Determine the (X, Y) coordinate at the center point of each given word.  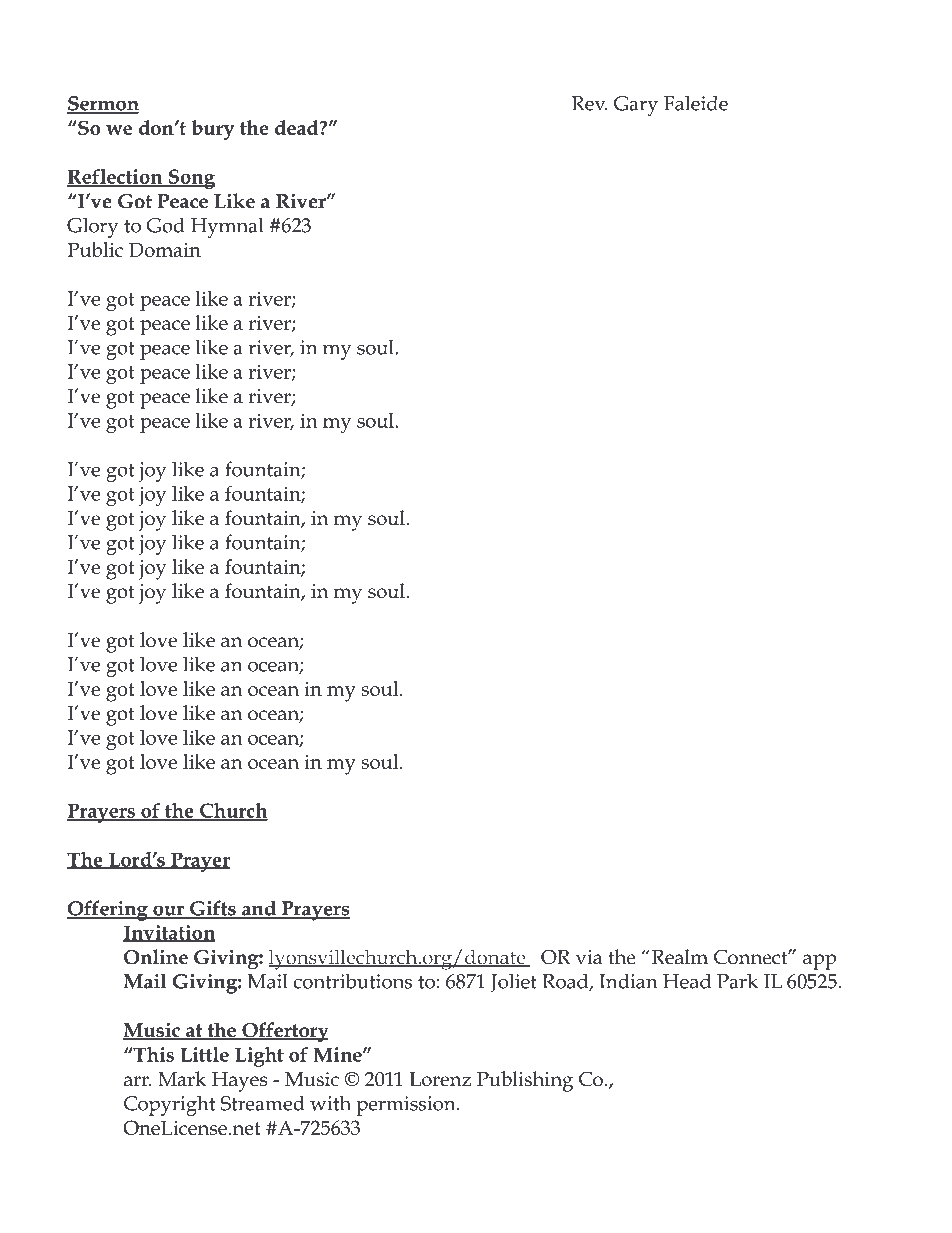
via (589, 957)
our (168, 911)
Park (737, 981)
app (819, 962)
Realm (678, 957)
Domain (165, 249)
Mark (182, 1079)
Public (95, 249)
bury (213, 130)
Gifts (213, 909)
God (165, 225)
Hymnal (227, 227)
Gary (636, 106)
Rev (589, 103)
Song (190, 179)
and (259, 909)
